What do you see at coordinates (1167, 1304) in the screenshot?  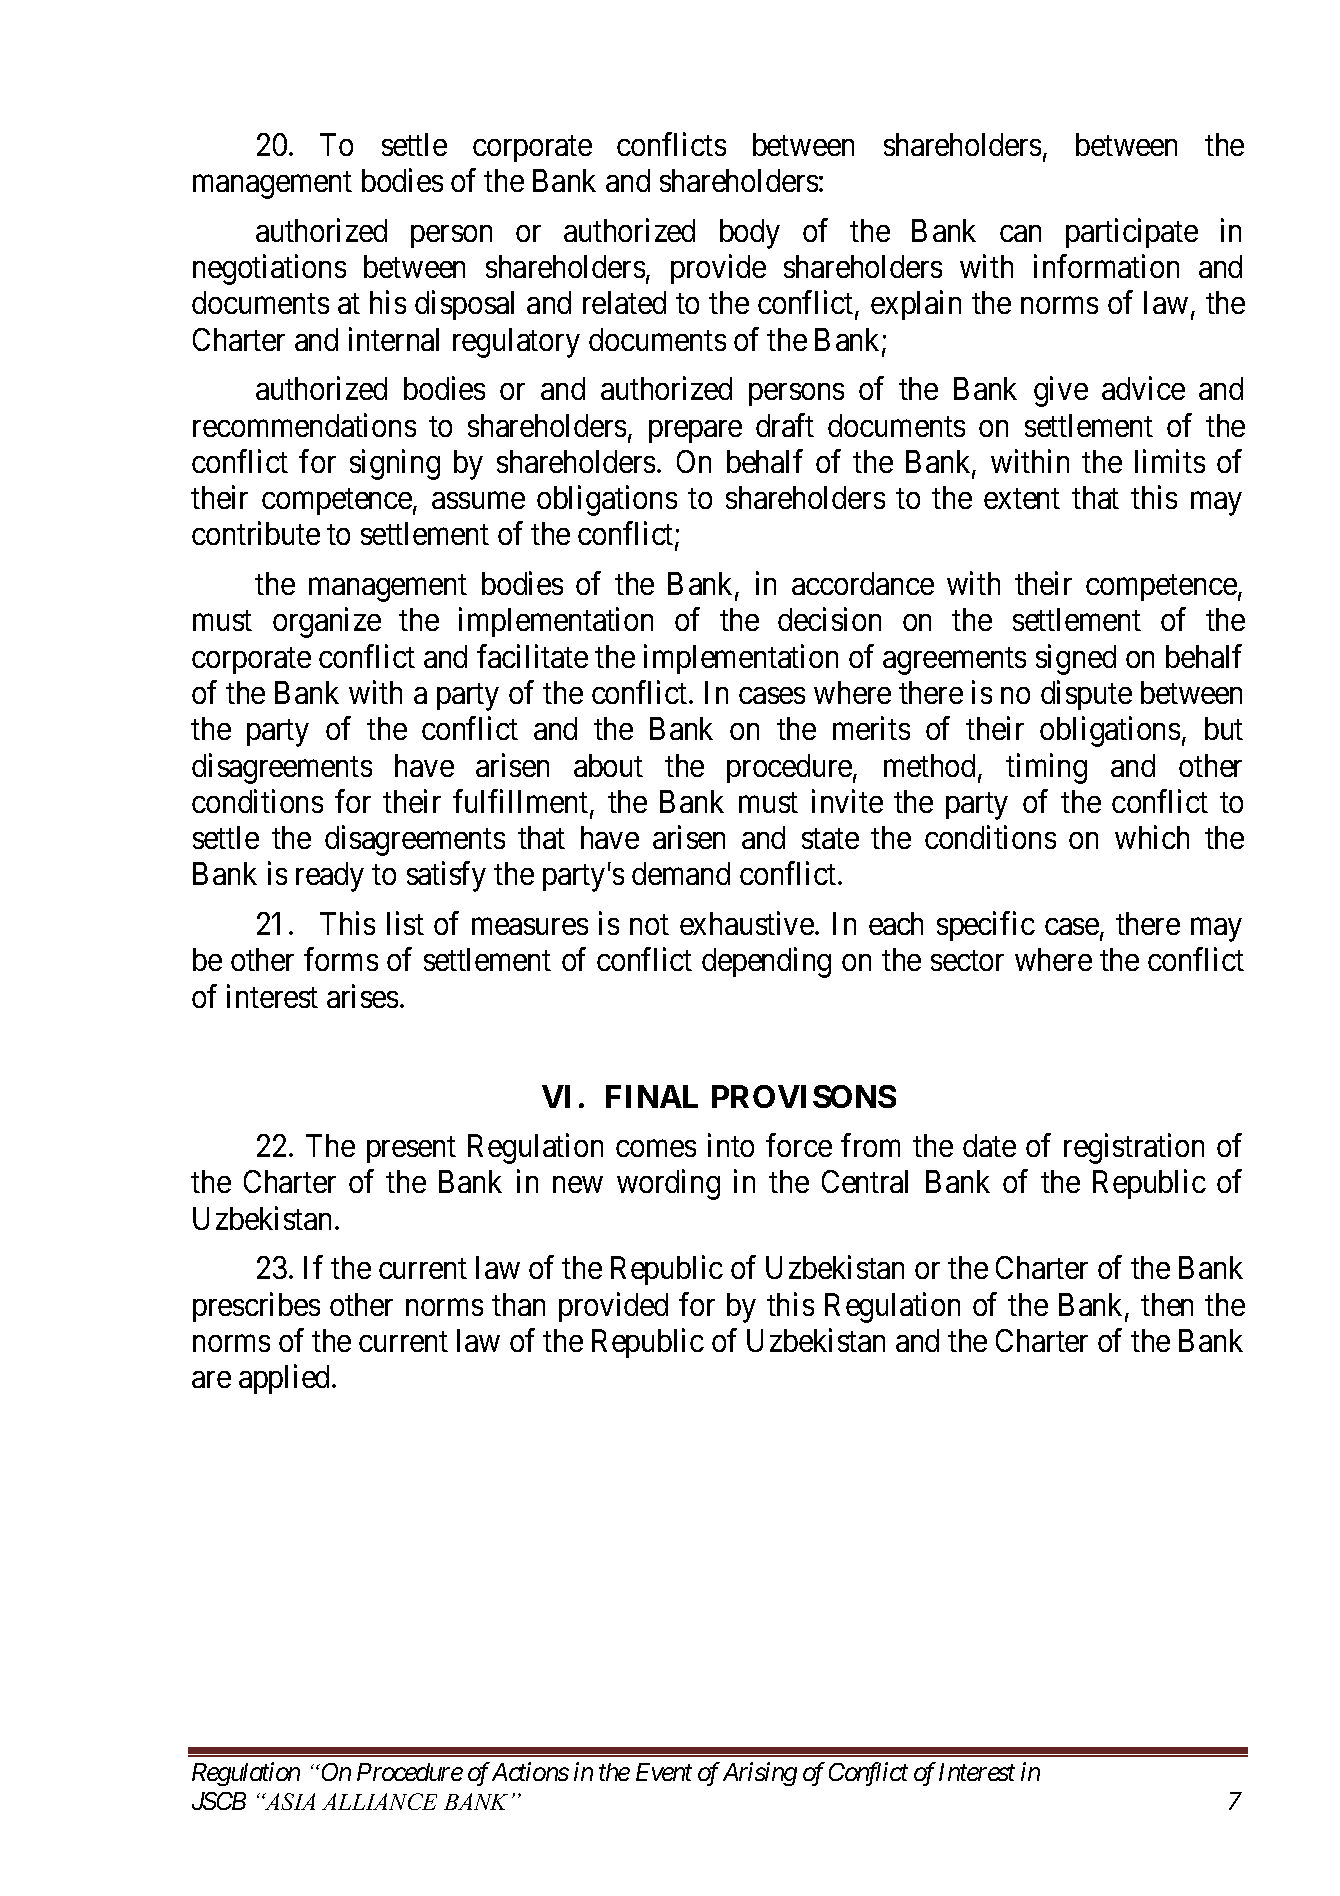 I see `then` at bounding box center [1167, 1304].
